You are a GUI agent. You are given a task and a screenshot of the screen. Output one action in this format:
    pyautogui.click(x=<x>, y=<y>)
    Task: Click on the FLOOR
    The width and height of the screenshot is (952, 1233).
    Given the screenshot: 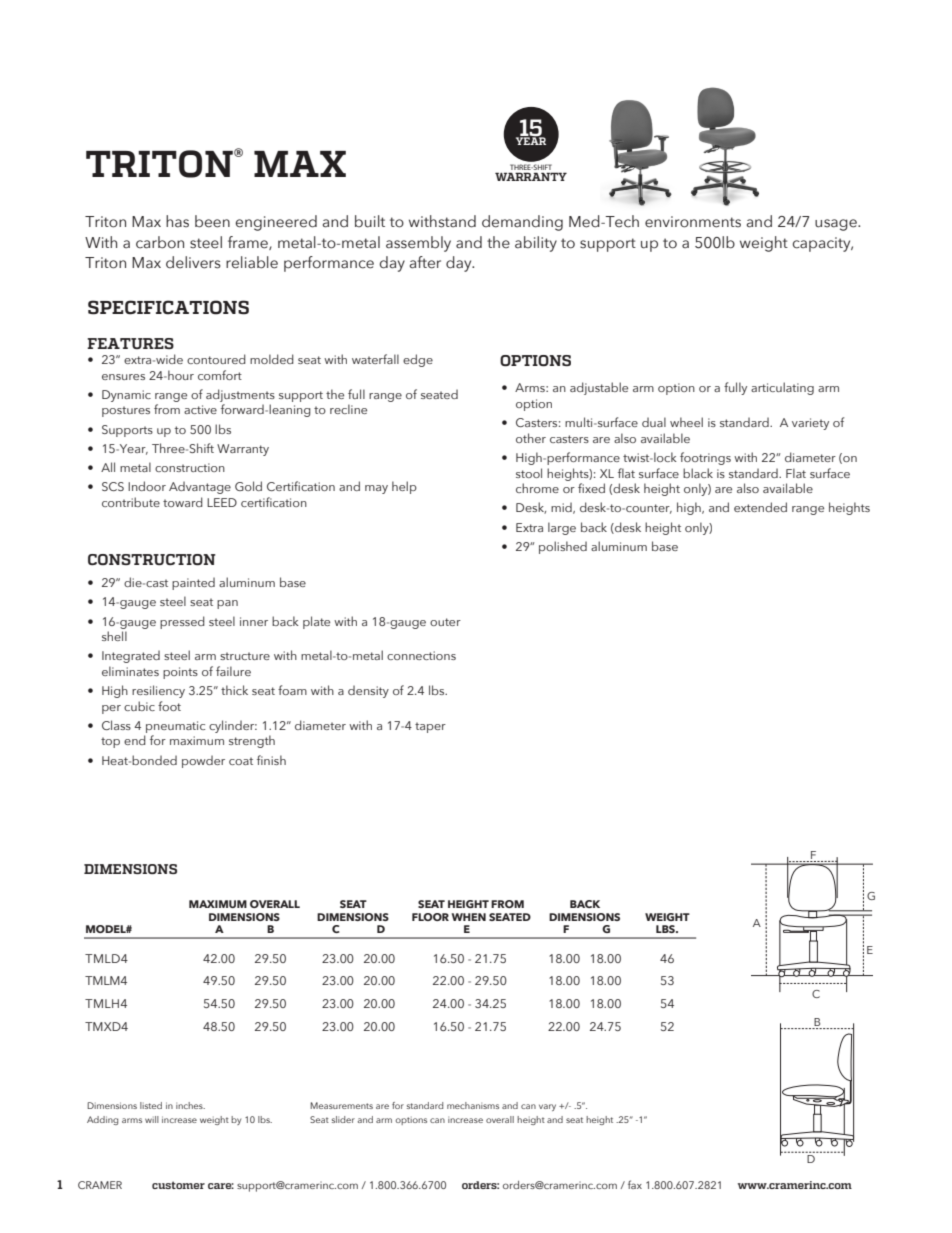 What is the action you would take?
    pyautogui.click(x=430, y=917)
